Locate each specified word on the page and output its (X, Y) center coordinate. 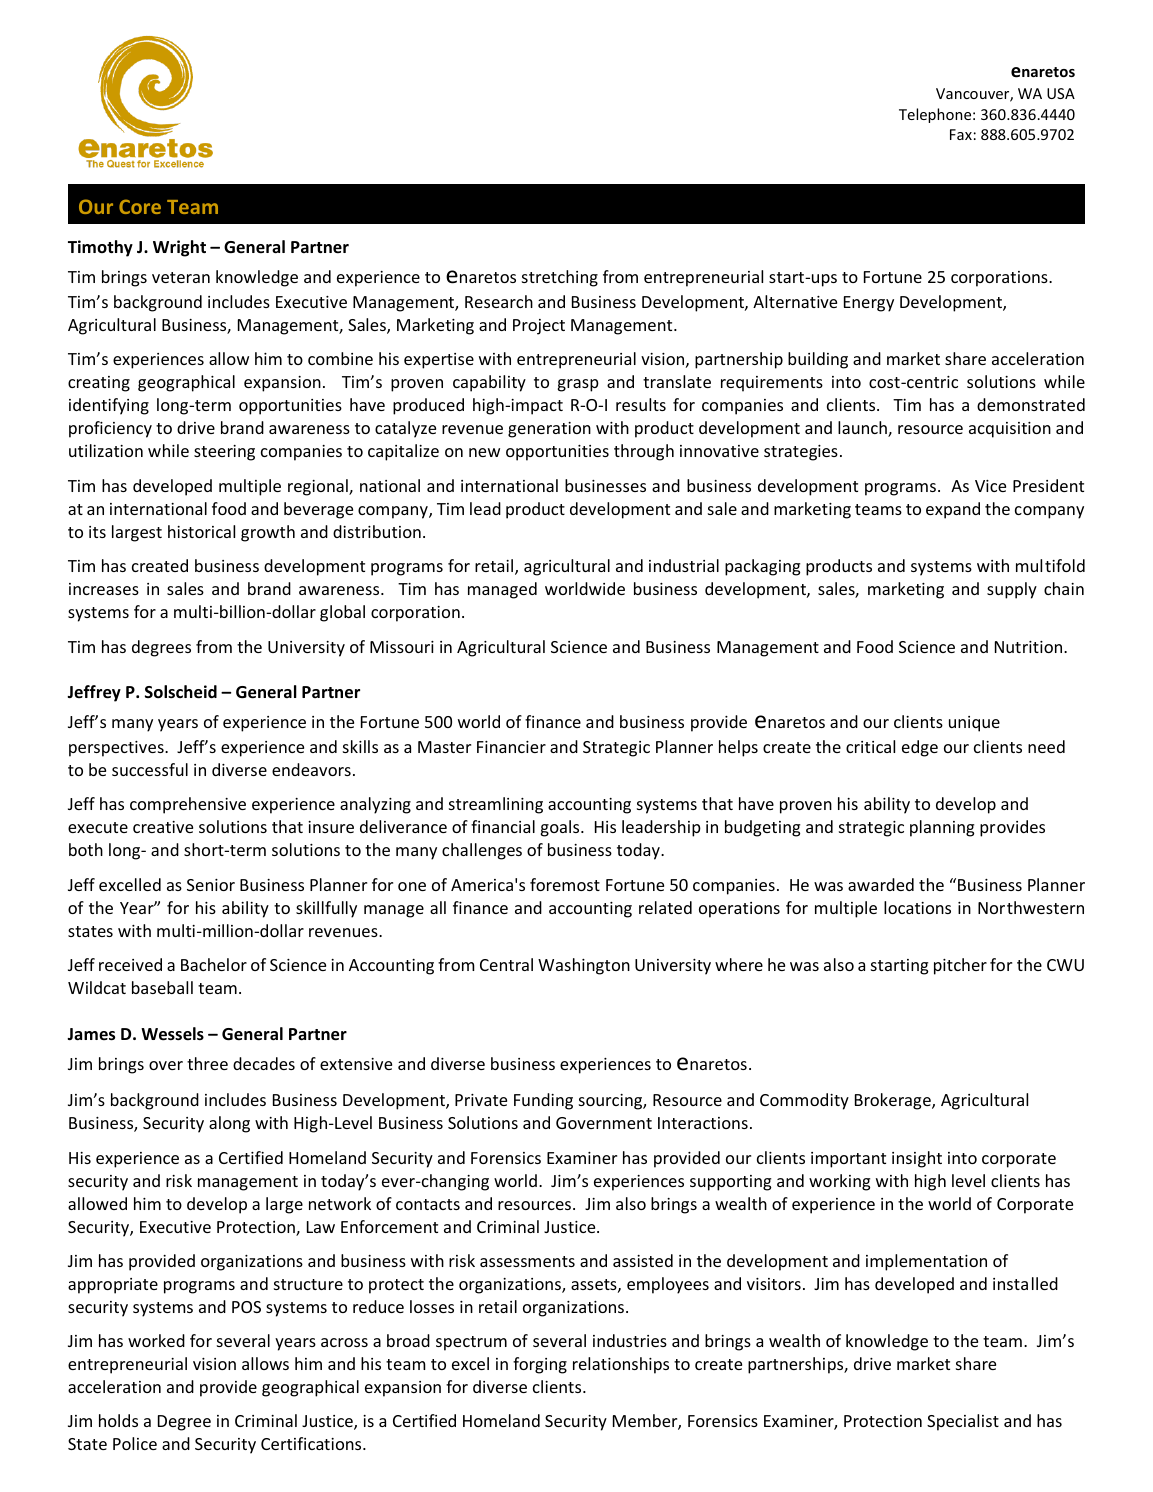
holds (118, 1420)
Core (140, 206)
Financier (511, 747)
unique (974, 724)
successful (150, 769)
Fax (961, 134)
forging (540, 1365)
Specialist (963, 1422)
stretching (560, 278)
